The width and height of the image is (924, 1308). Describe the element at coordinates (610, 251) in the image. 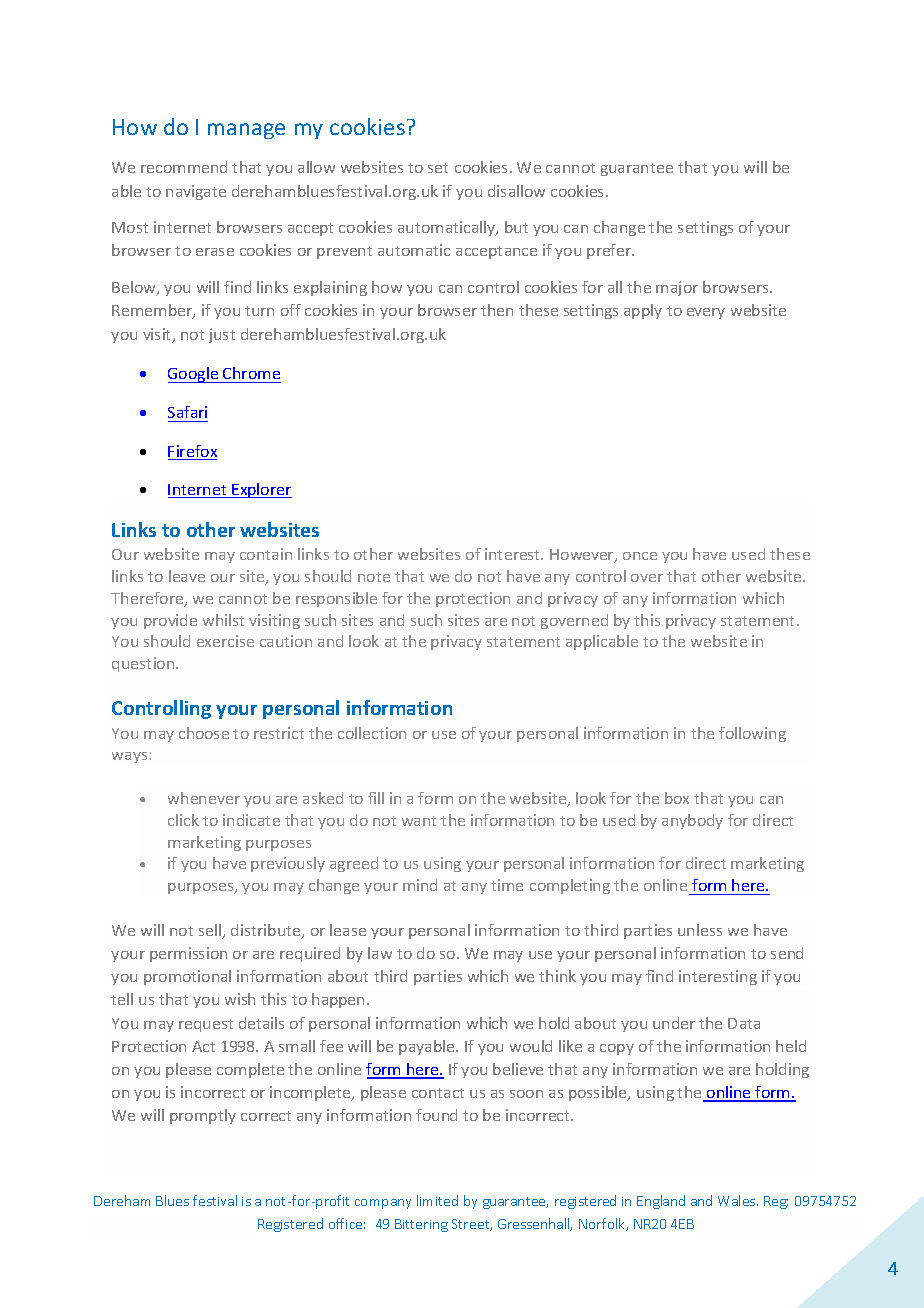

I see `prefer` at that location.
